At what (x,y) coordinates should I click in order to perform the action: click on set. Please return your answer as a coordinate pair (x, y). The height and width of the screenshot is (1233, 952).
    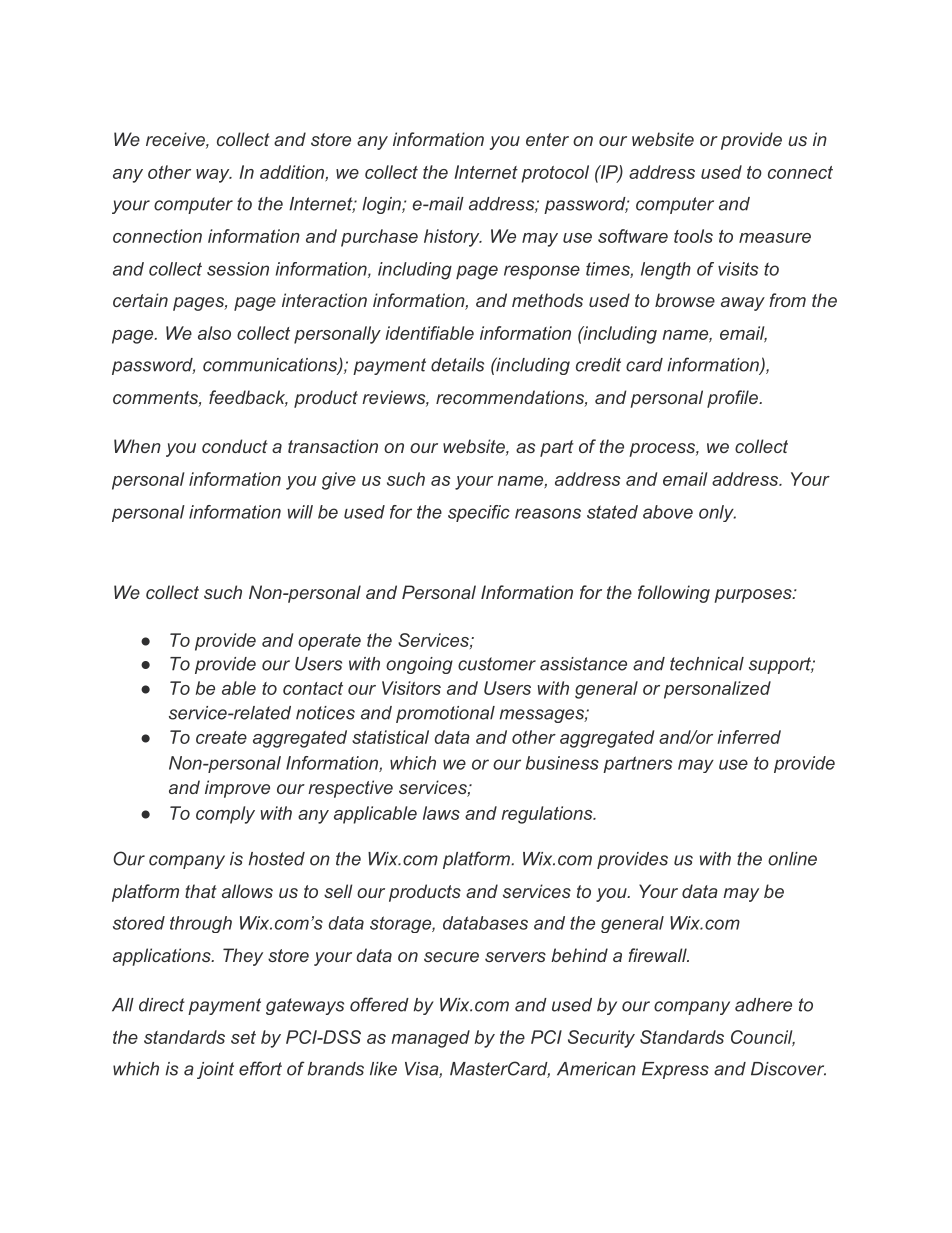
    Looking at the image, I should click on (243, 1037).
